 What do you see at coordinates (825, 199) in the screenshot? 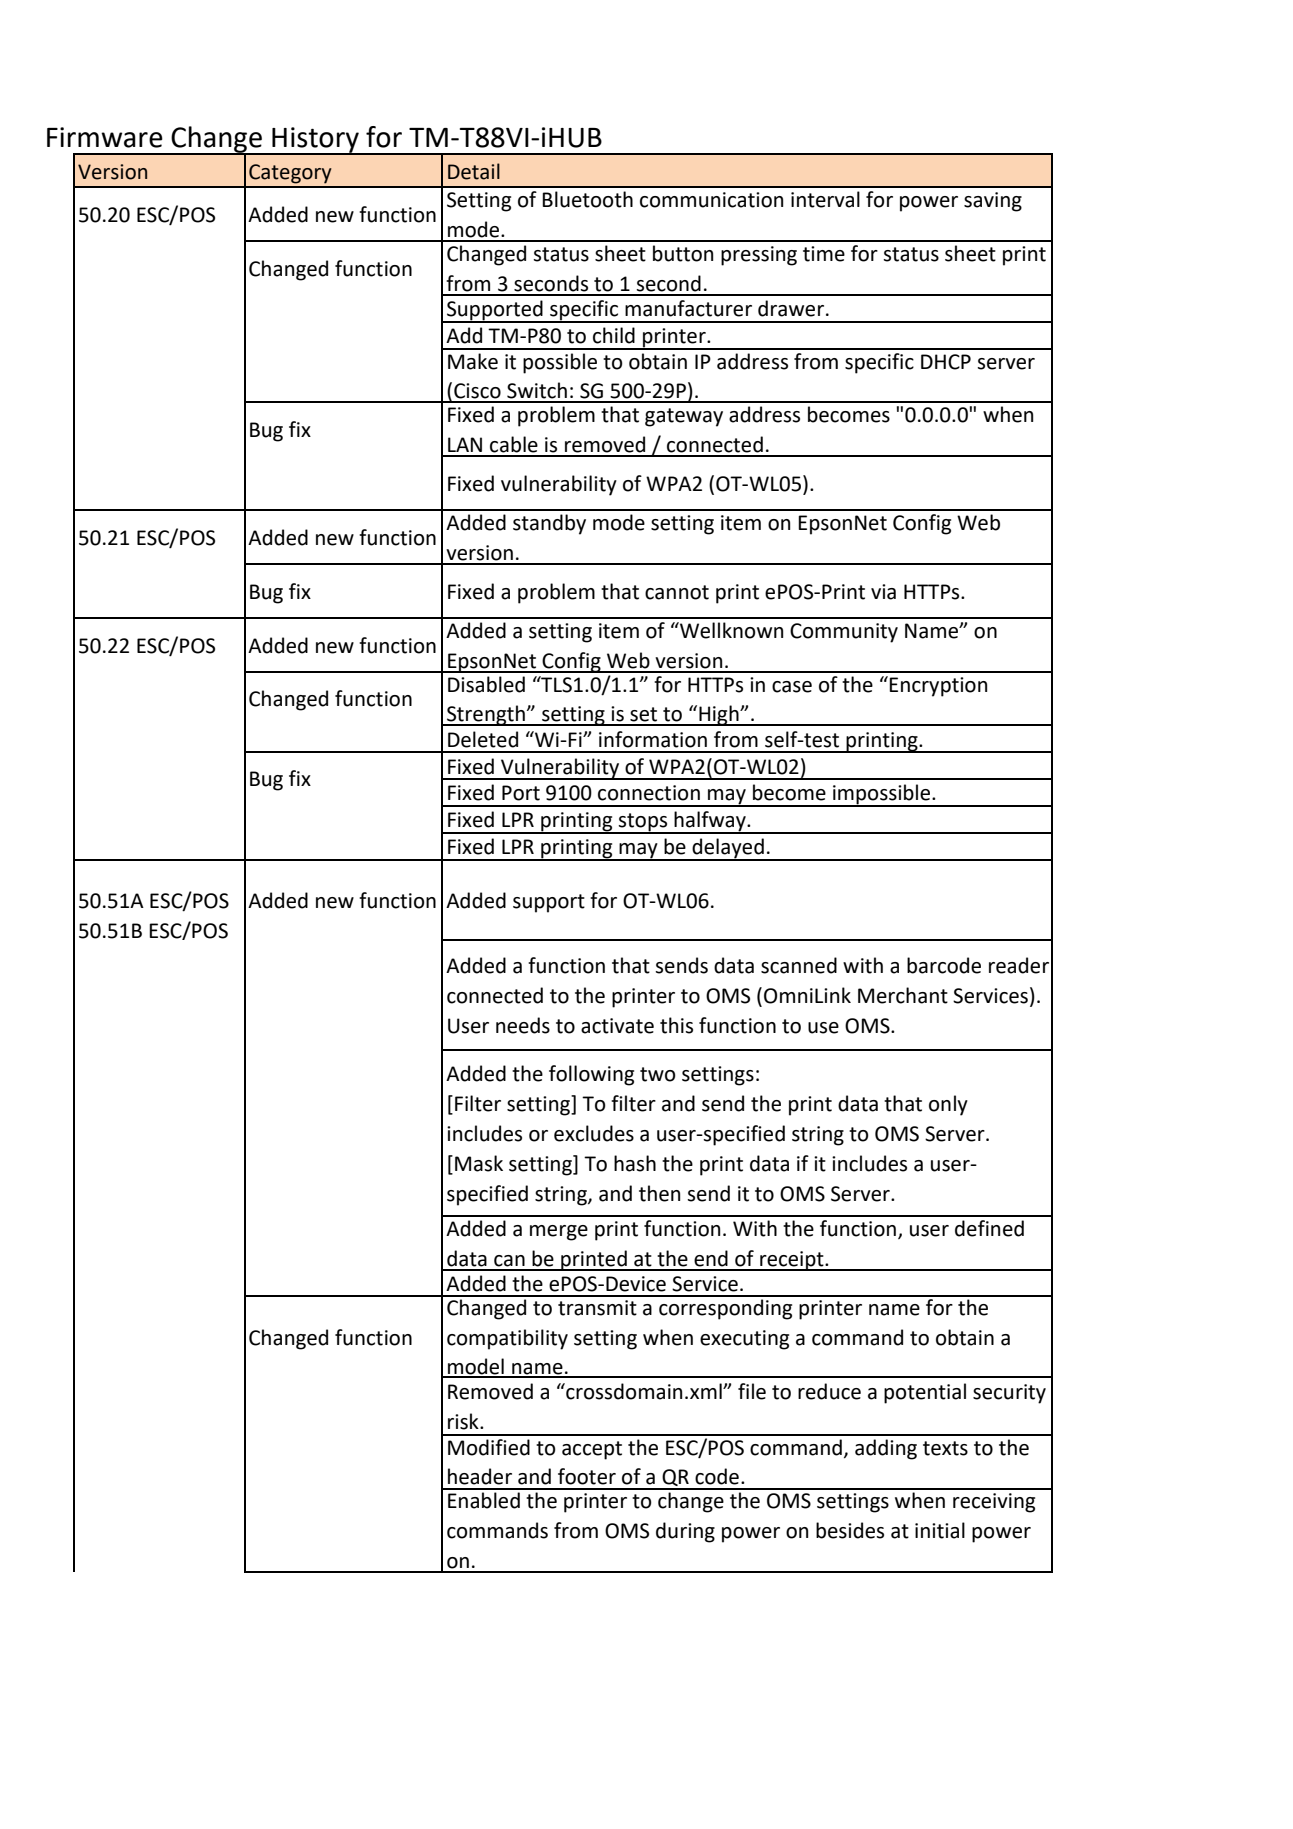
I see `interval` at bounding box center [825, 199].
